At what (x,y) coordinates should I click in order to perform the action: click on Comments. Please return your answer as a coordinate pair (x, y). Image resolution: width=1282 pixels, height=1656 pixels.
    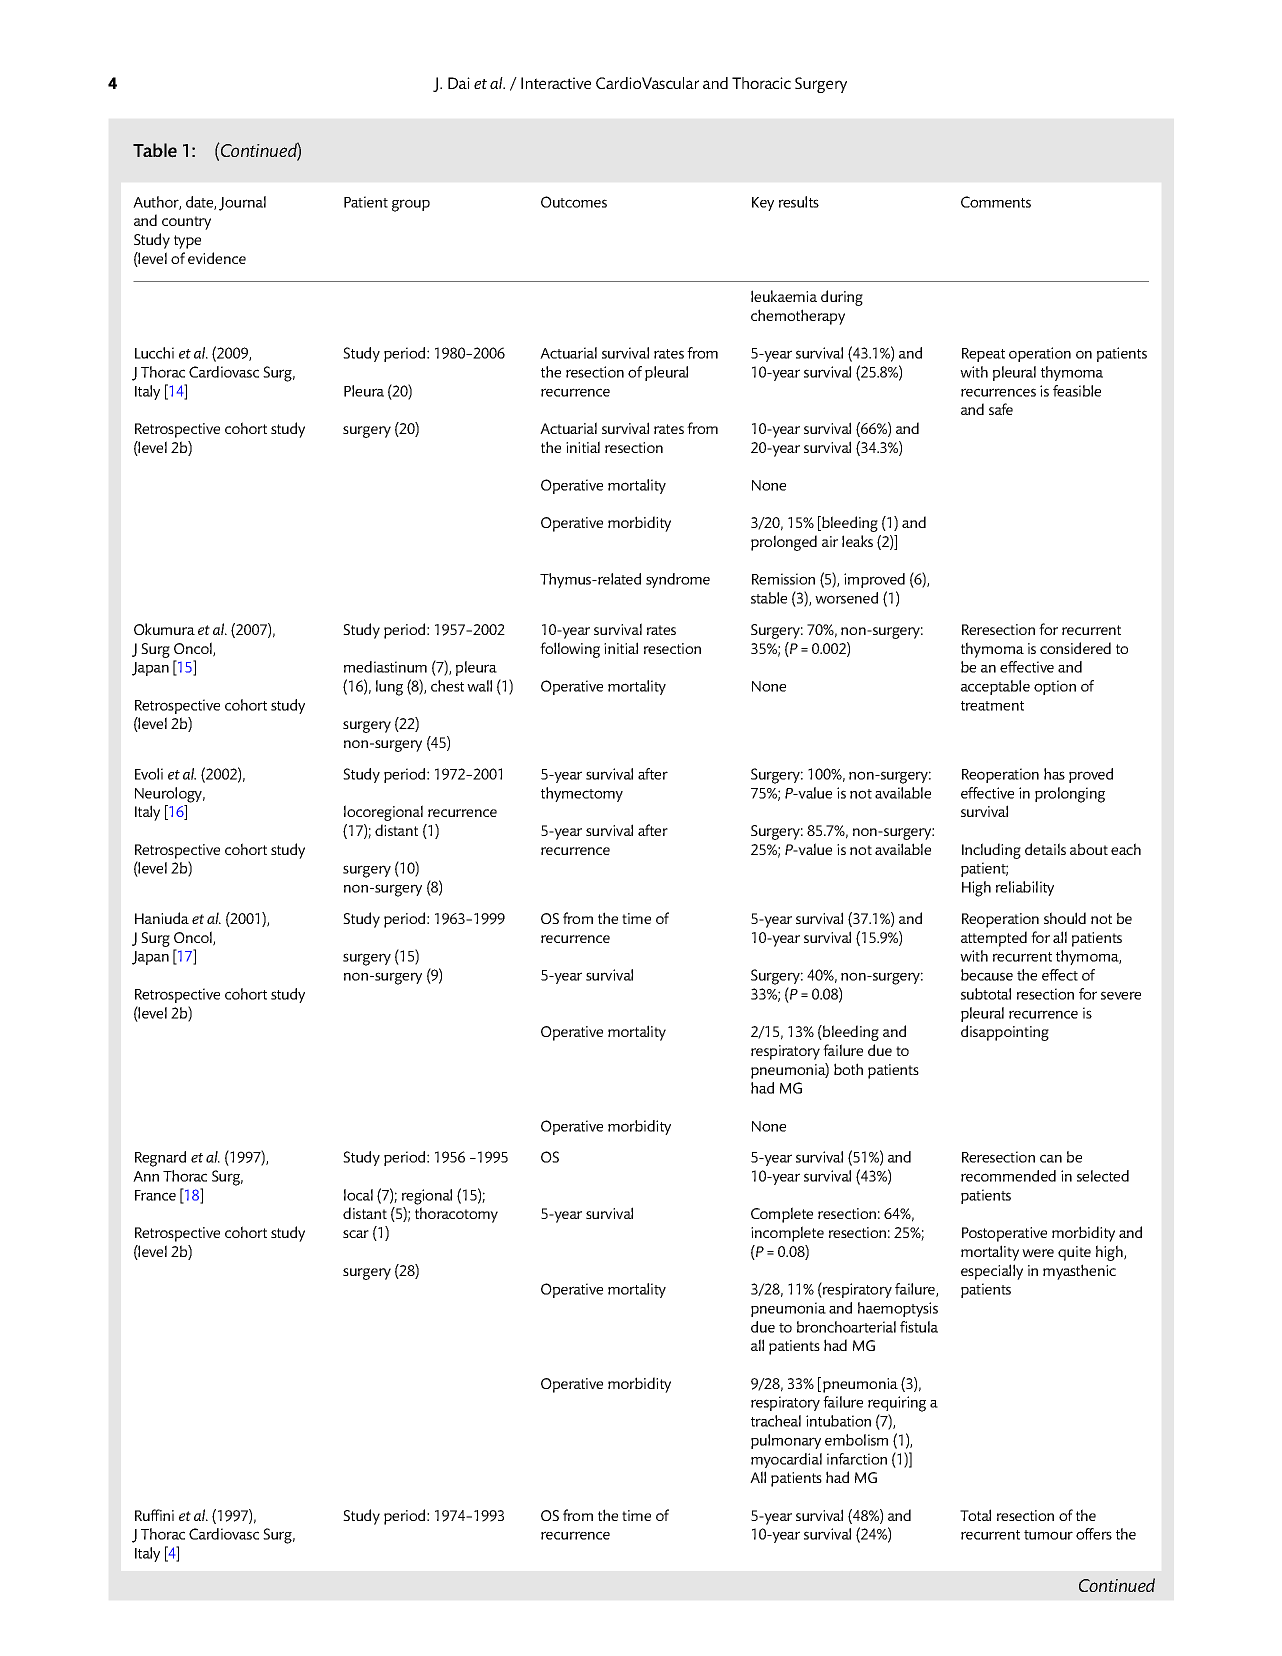
    Looking at the image, I should click on (996, 202).
